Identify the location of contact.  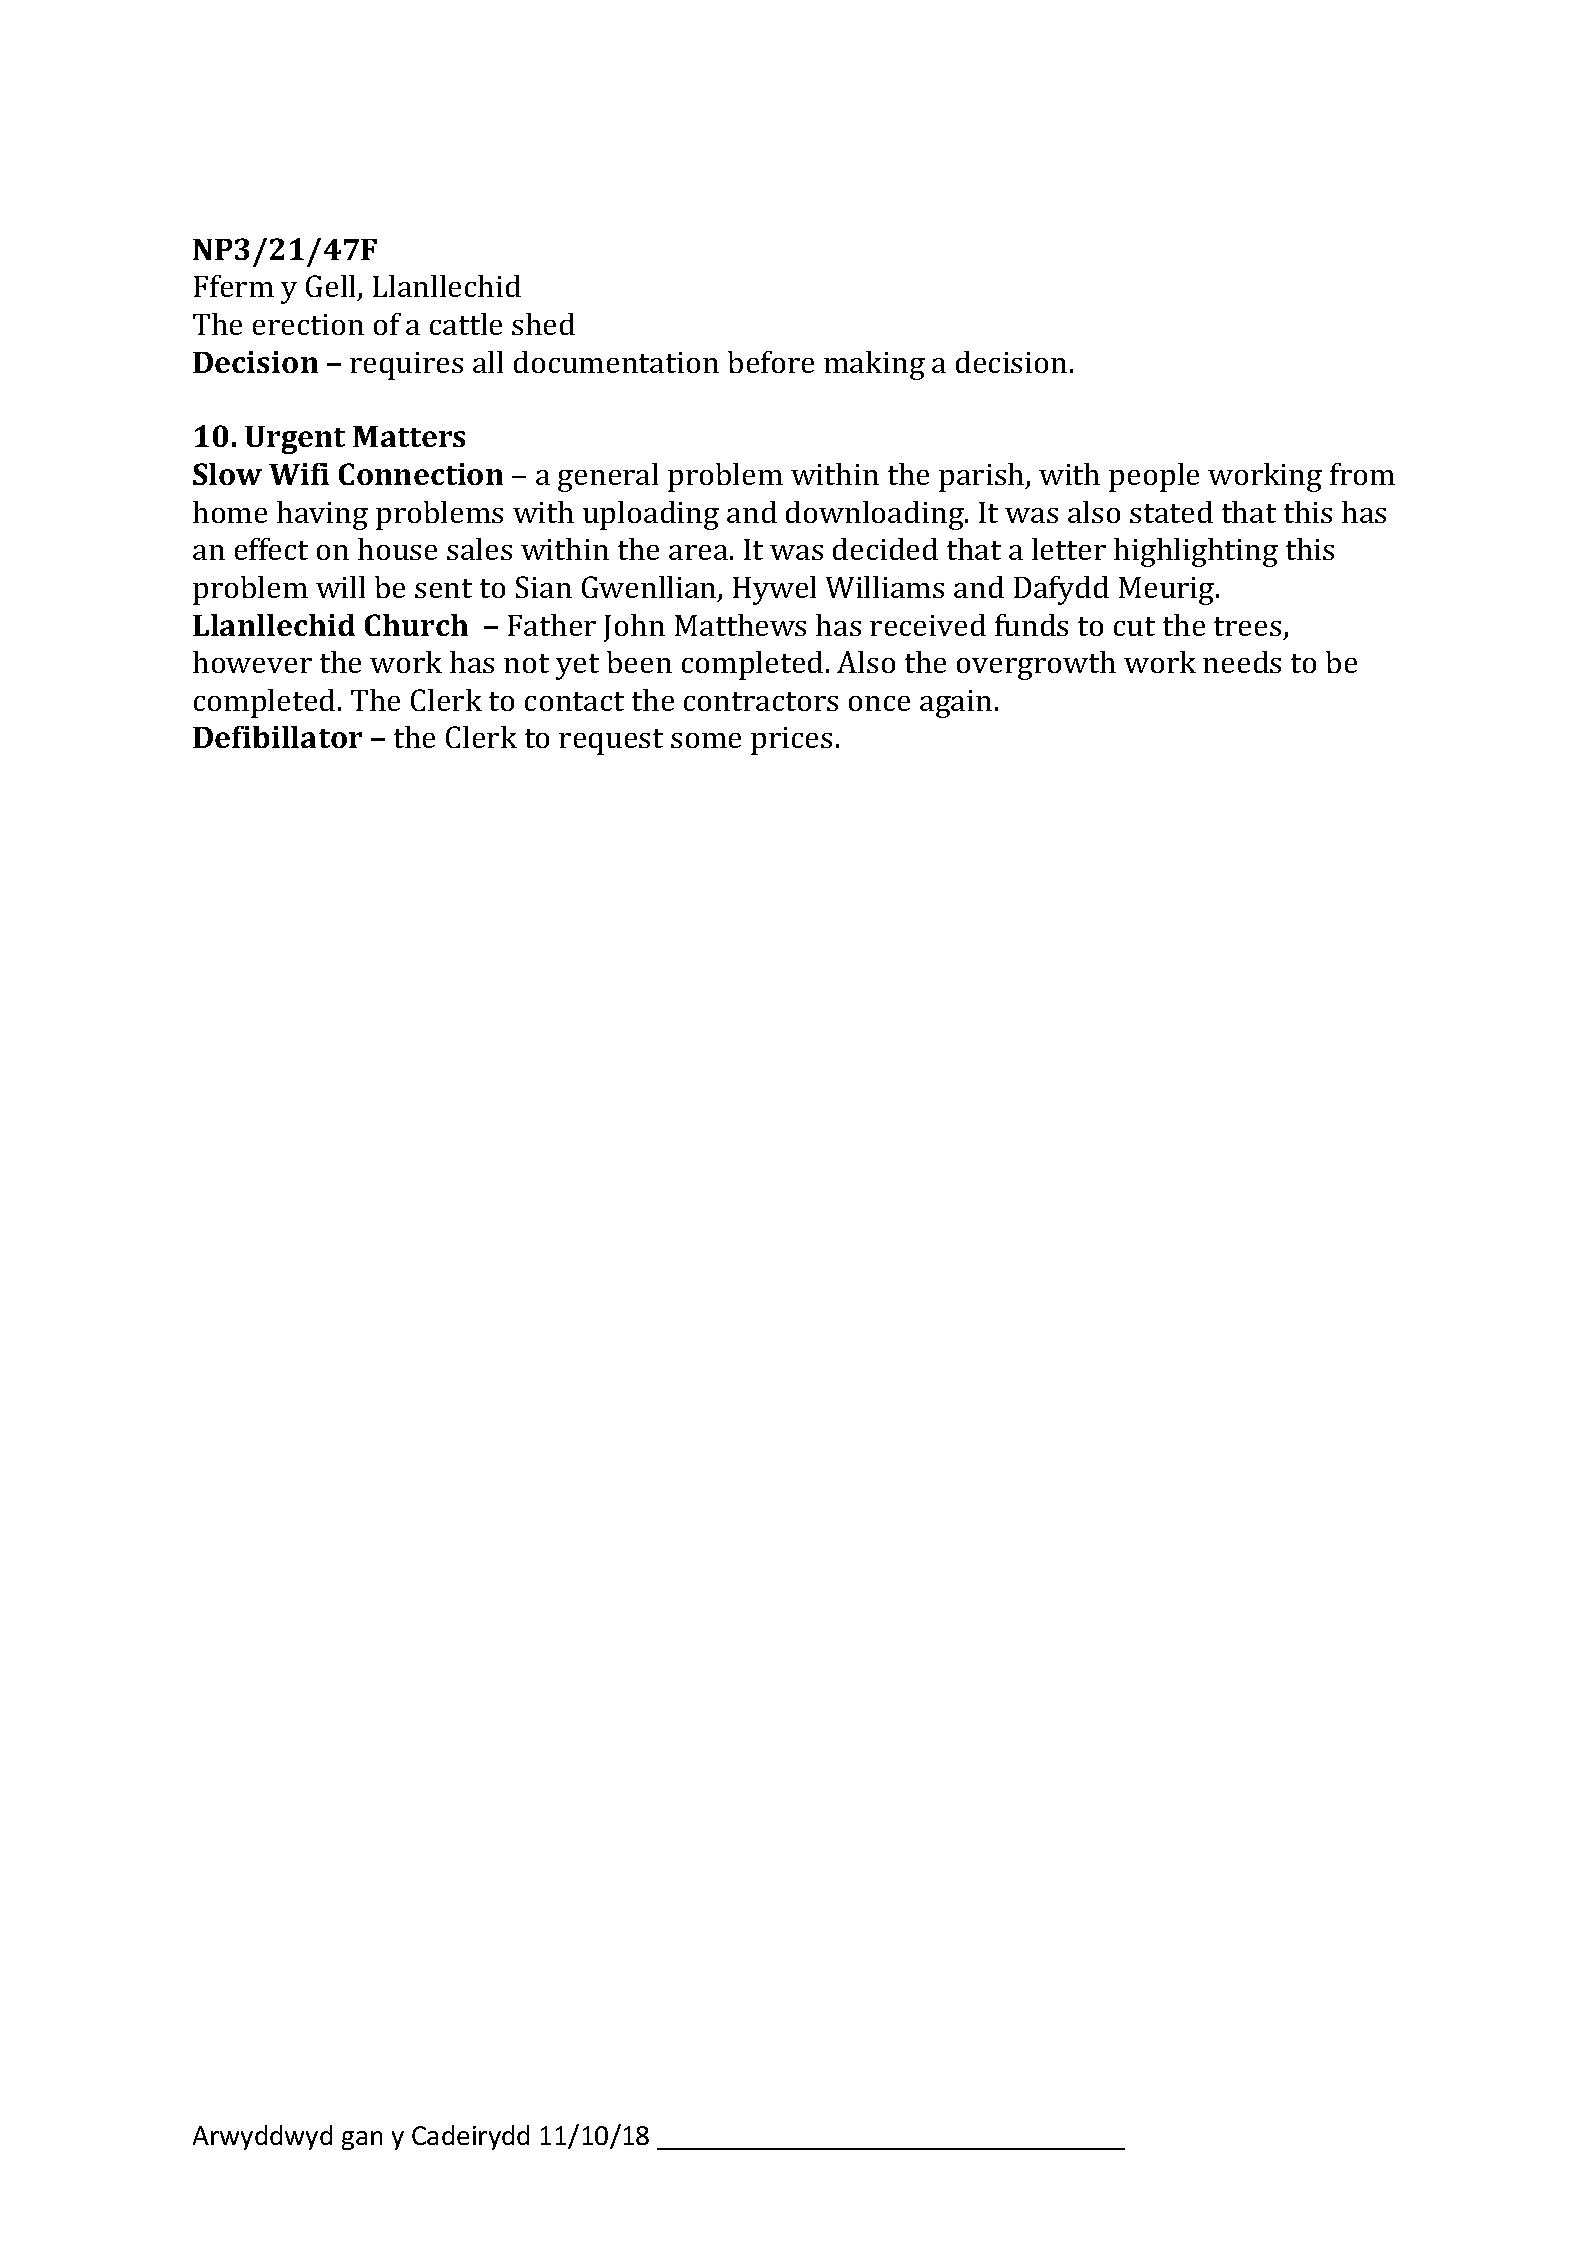
(574, 701).
